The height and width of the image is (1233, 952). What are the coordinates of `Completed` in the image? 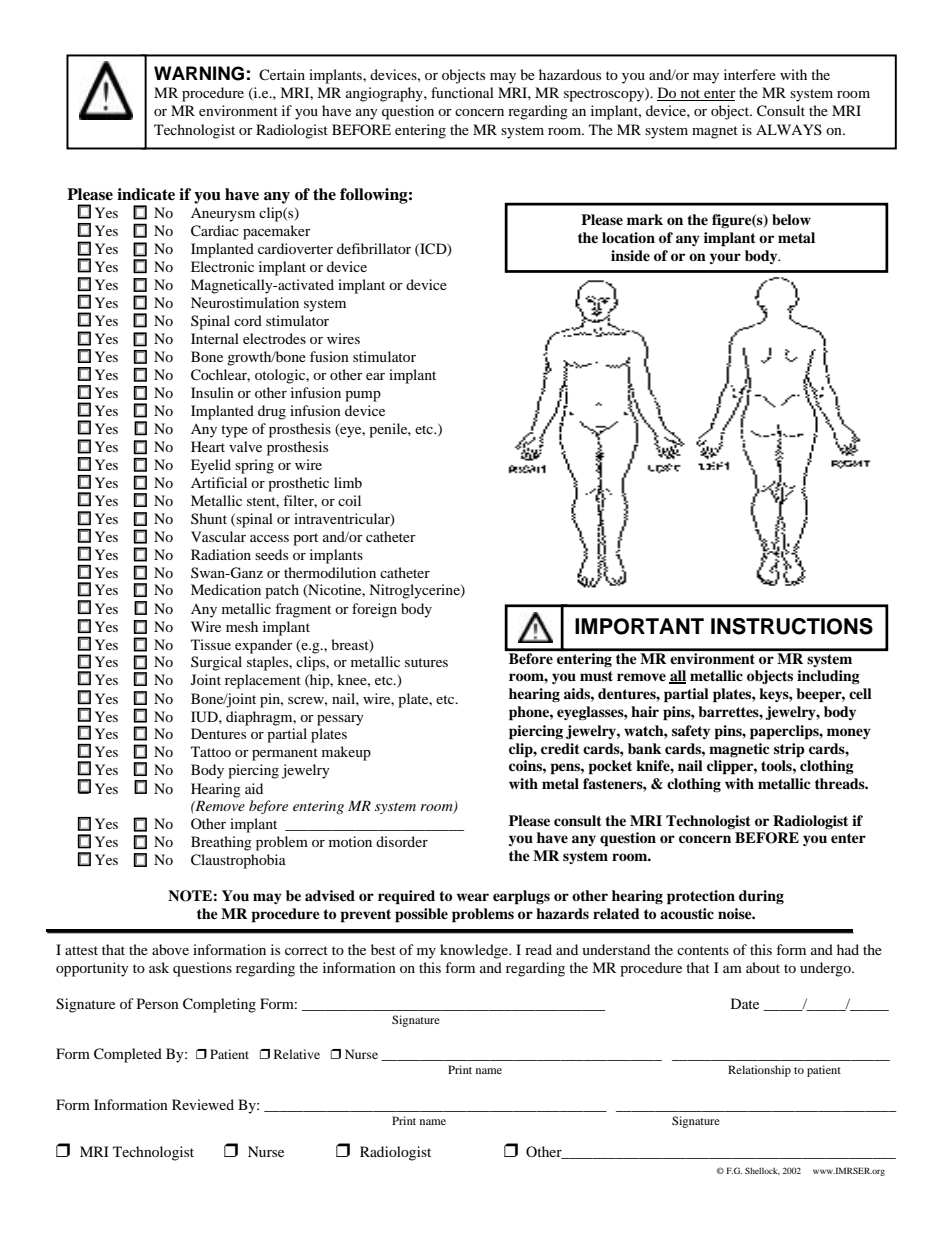 It's located at (128, 1055).
